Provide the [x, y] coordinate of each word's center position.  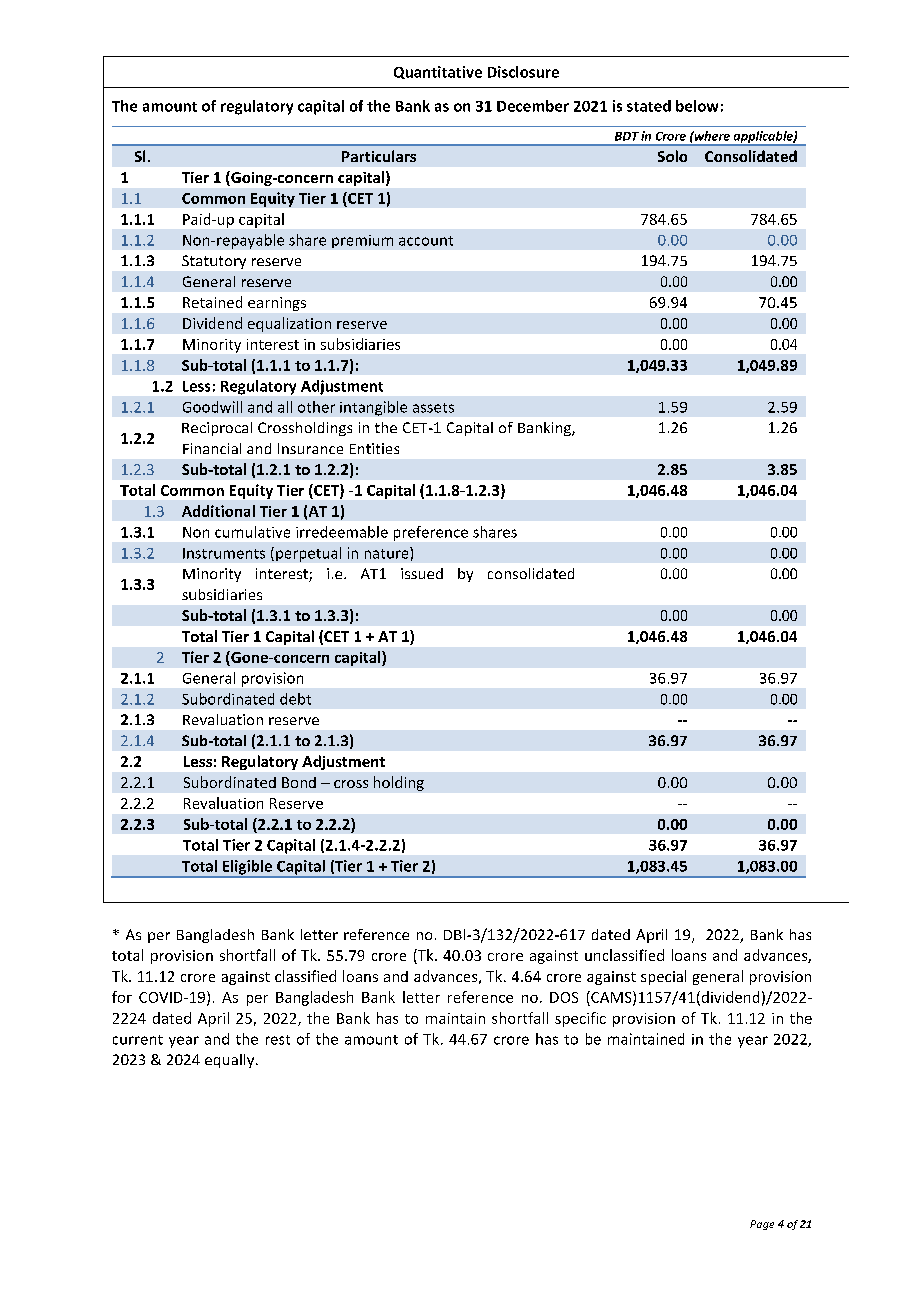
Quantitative [438, 72]
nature [388, 553]
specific [580, 1019]
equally [231, 1061]
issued [422, 573]
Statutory [214, 262]
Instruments [224, 553]
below [697, 106]
